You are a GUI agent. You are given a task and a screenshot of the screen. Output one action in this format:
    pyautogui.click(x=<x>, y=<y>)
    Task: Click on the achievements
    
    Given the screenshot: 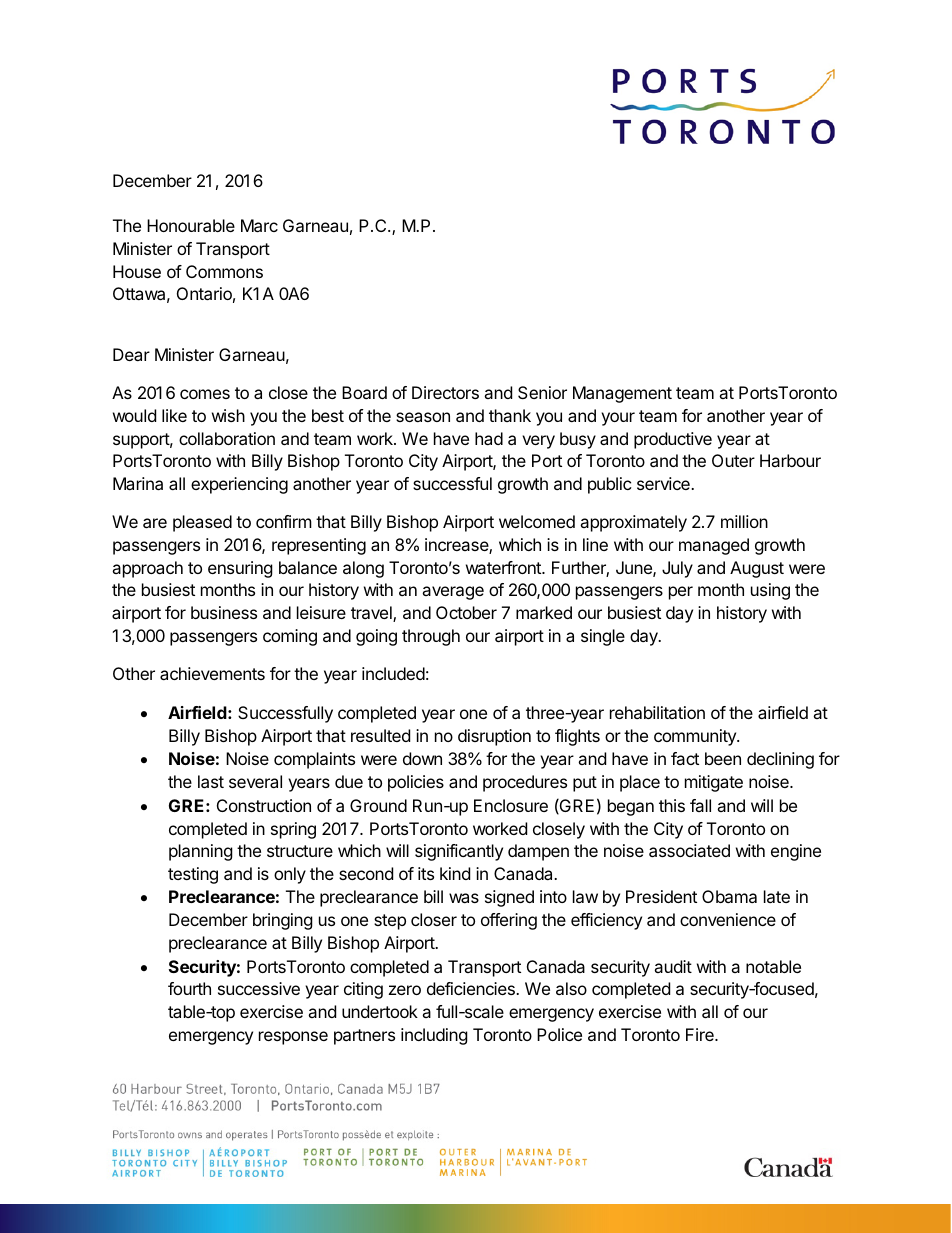 What is the action you would take?
    pyautogui.click(x=212, y=673)
